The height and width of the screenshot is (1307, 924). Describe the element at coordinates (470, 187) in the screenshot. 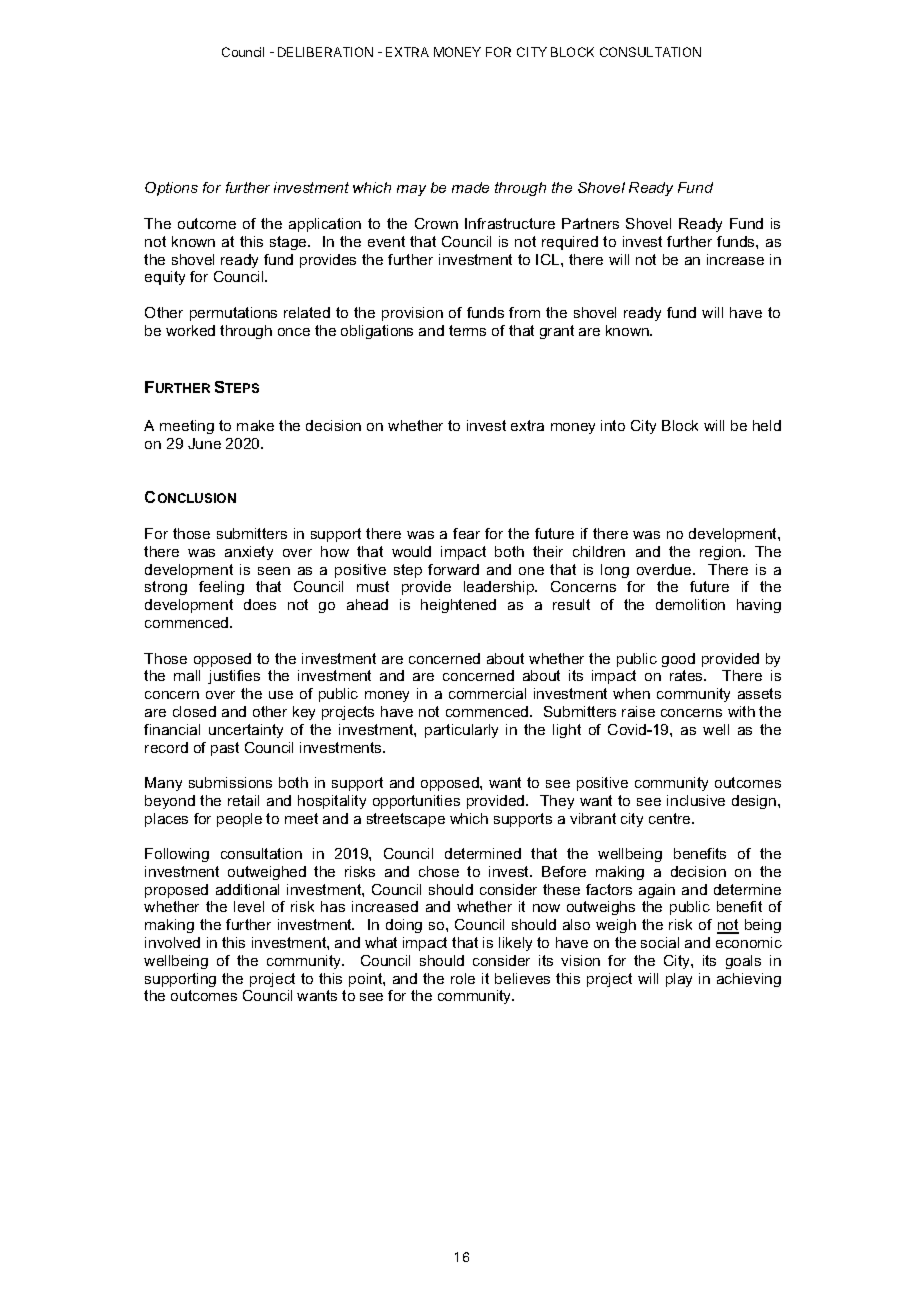

I see `made` at that location.
